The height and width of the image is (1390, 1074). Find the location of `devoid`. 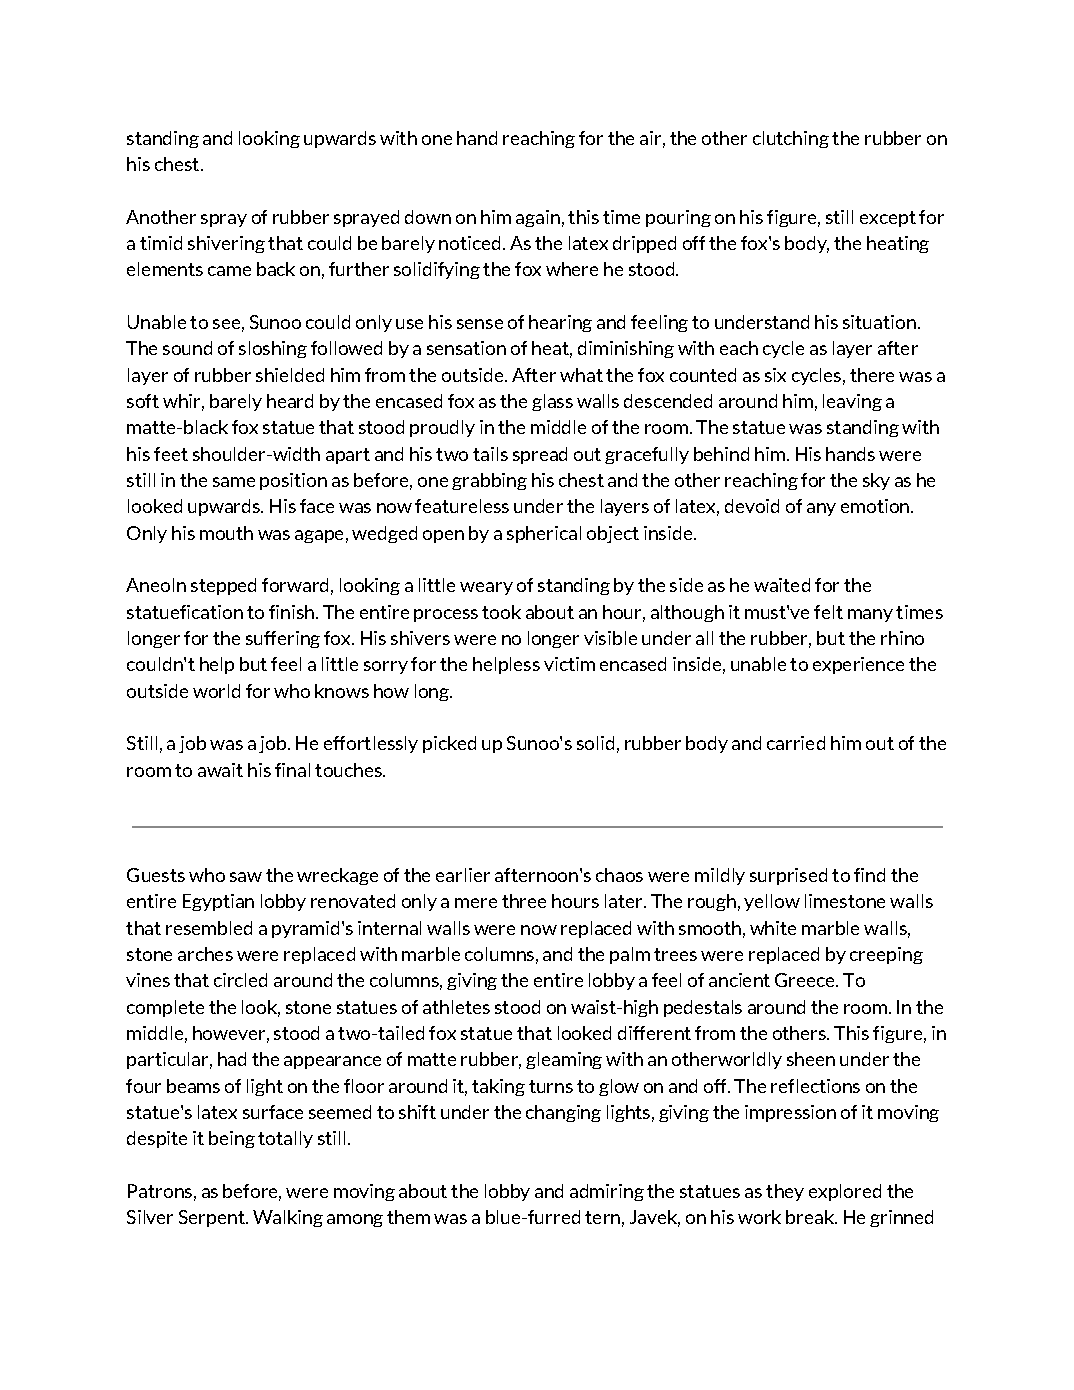

devoid is located at coordinates (752, 506).
